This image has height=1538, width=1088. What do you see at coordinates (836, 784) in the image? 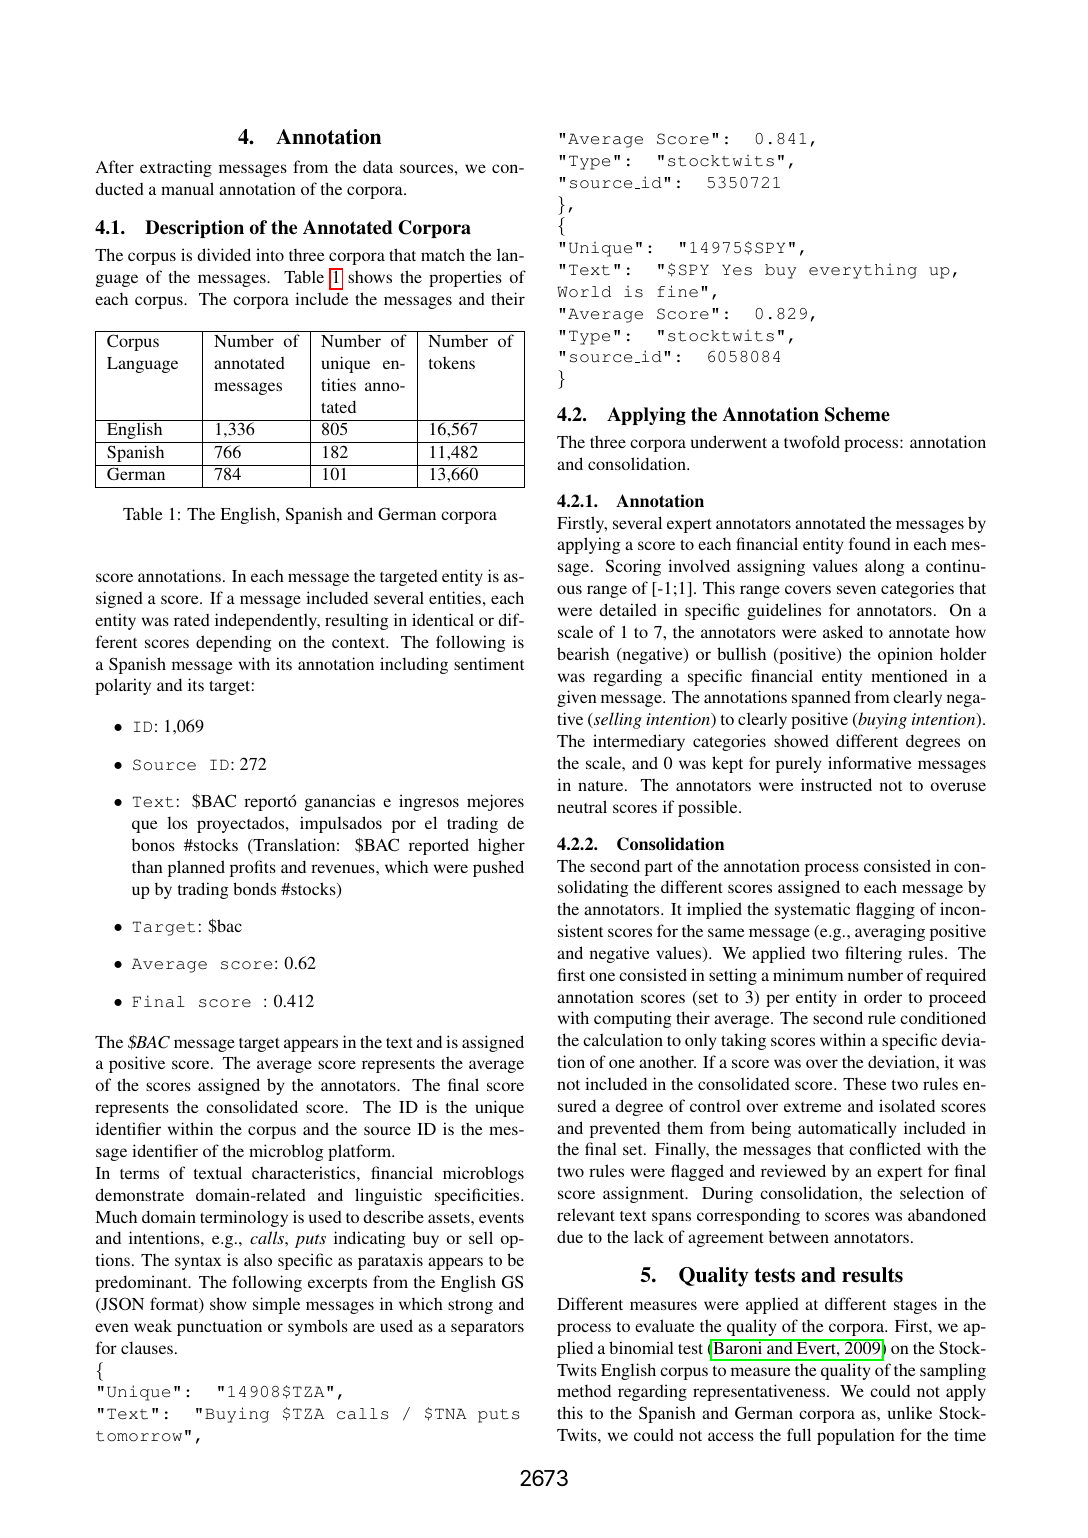
I see `instructed` at bounding box center [836, 784].
